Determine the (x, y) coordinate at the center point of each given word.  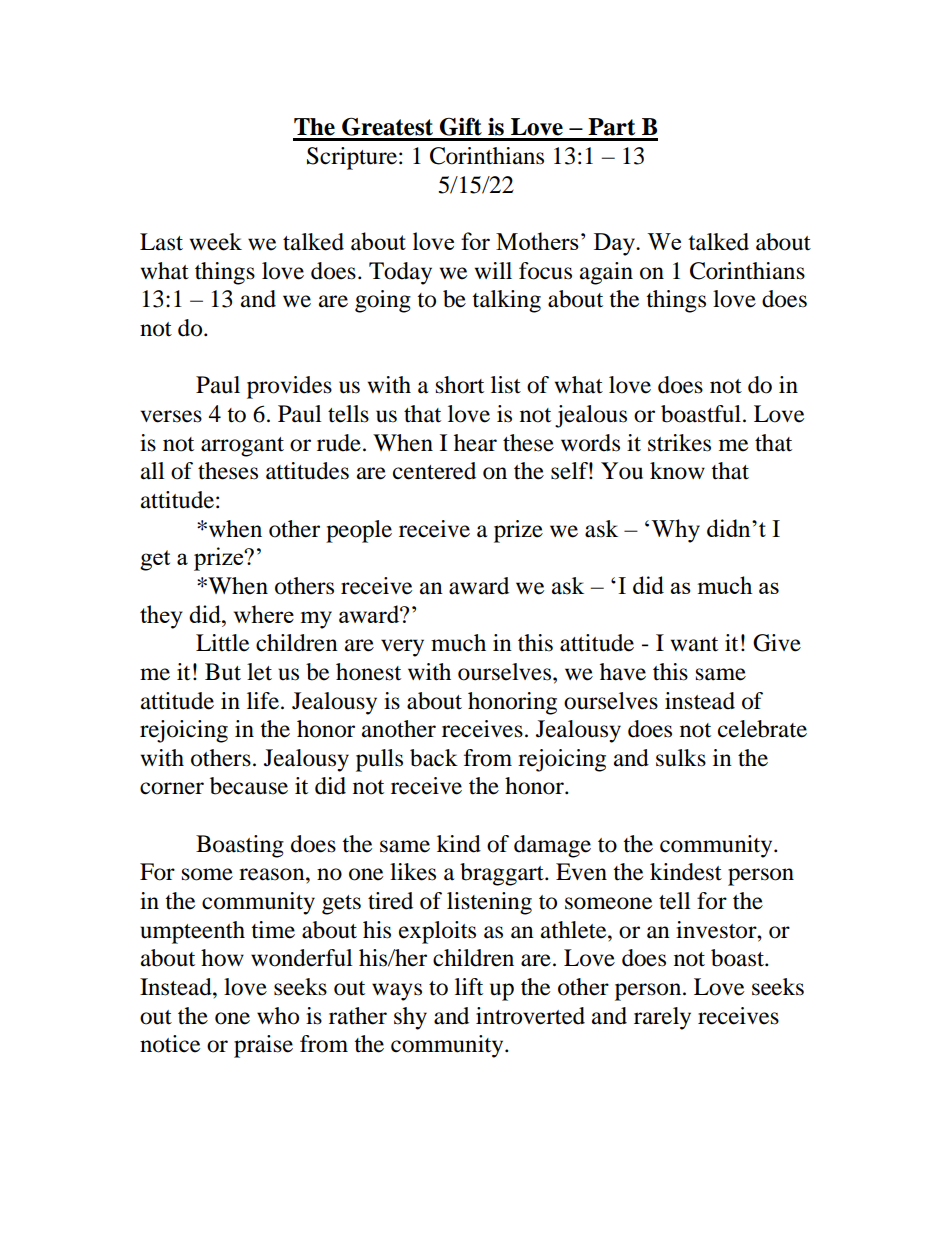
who (278, 1016)
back (434, 758)
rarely (662, 1018)
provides (289, 387)
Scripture (352, 158)
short (460, 385)
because (249, 786)
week (216, 242)
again (606, 273)
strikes (679, 443)
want (694, 644)
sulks (681, 758)
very (402, 648)
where (264, 614)
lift (469, 987)
